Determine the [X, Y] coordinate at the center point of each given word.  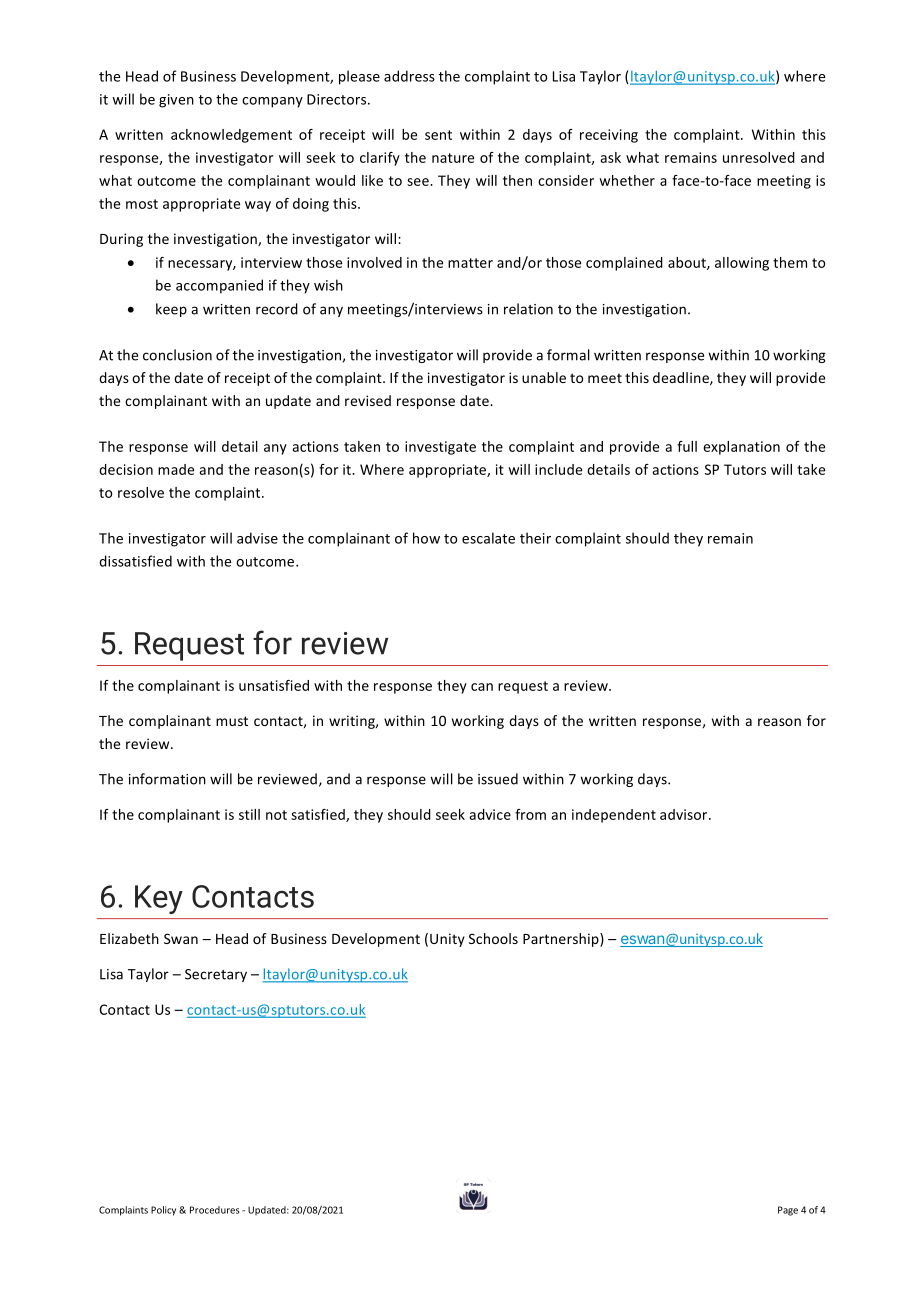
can [482, 687]
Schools [493, 938]
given [176, 101]
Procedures [215, 1210]
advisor [685, 814]
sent [438, 135]
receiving [609, 136]
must [232, 721]
